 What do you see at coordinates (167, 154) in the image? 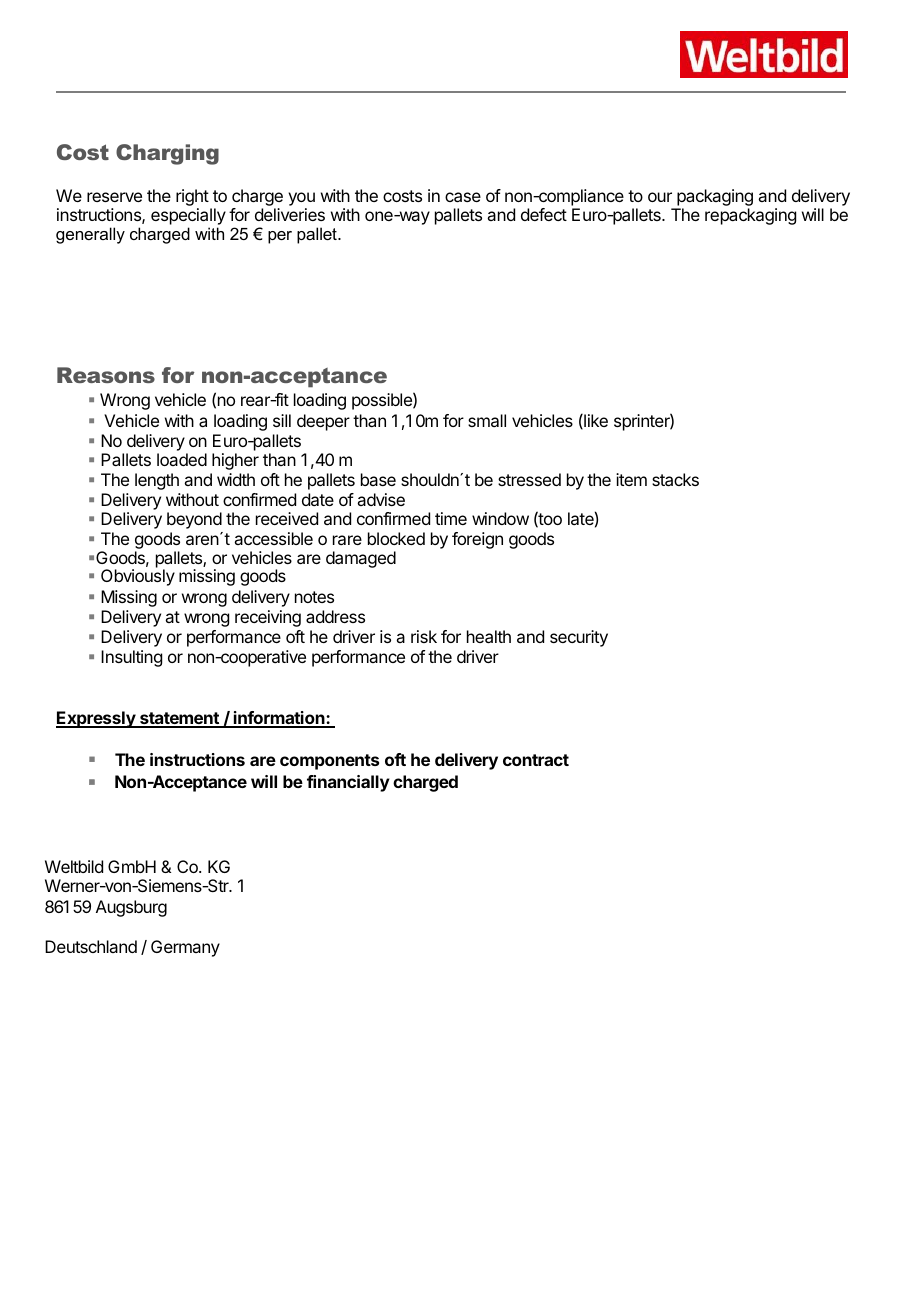
I see `Charging` at bounding box center [167, 154].
